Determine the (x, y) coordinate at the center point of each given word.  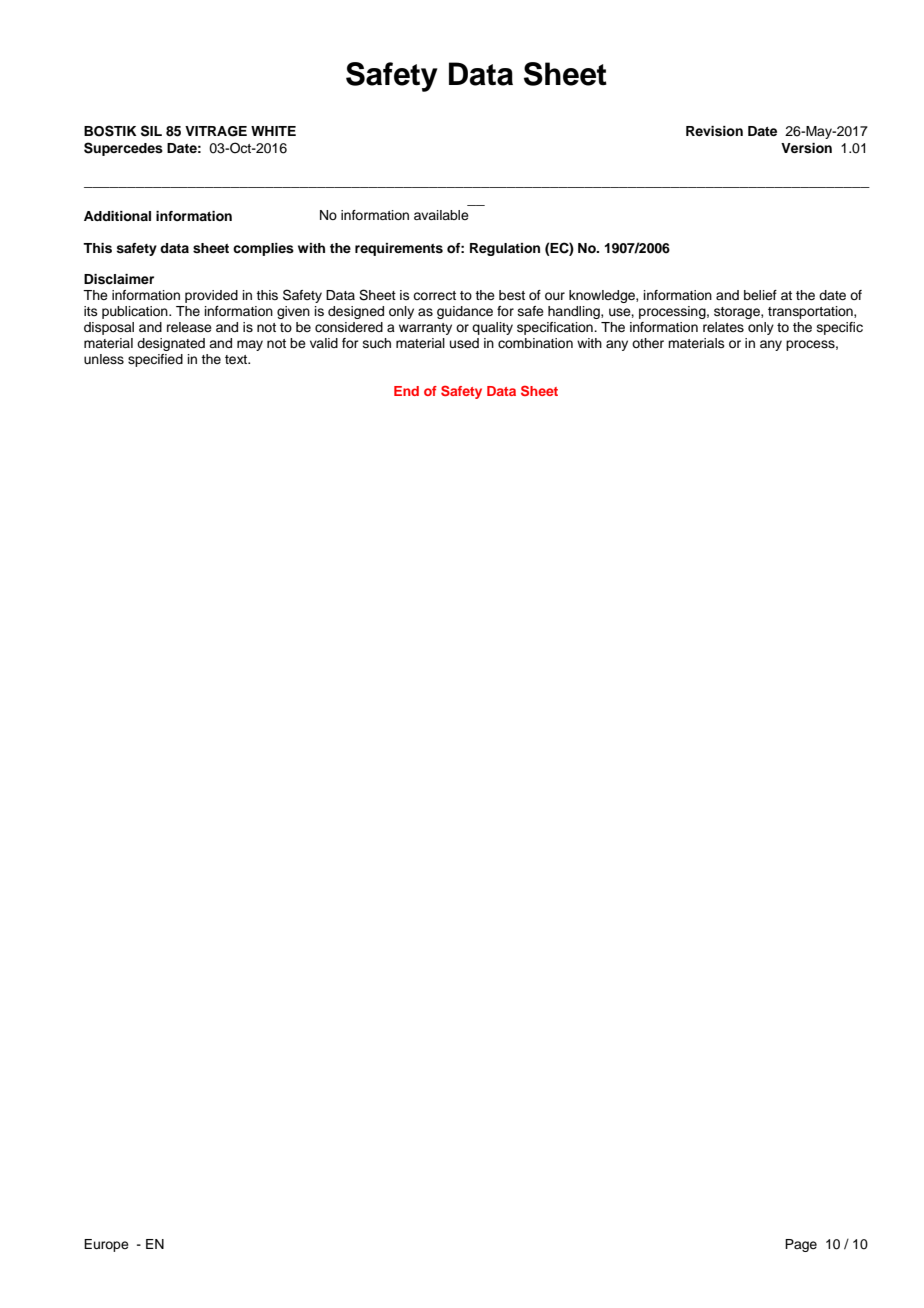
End (406, 391)
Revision (714, 131)
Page (801, 1245)
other (648, 343)
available (441, 215)
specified (155, 360)
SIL (151, 131)
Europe (106, 1245)
